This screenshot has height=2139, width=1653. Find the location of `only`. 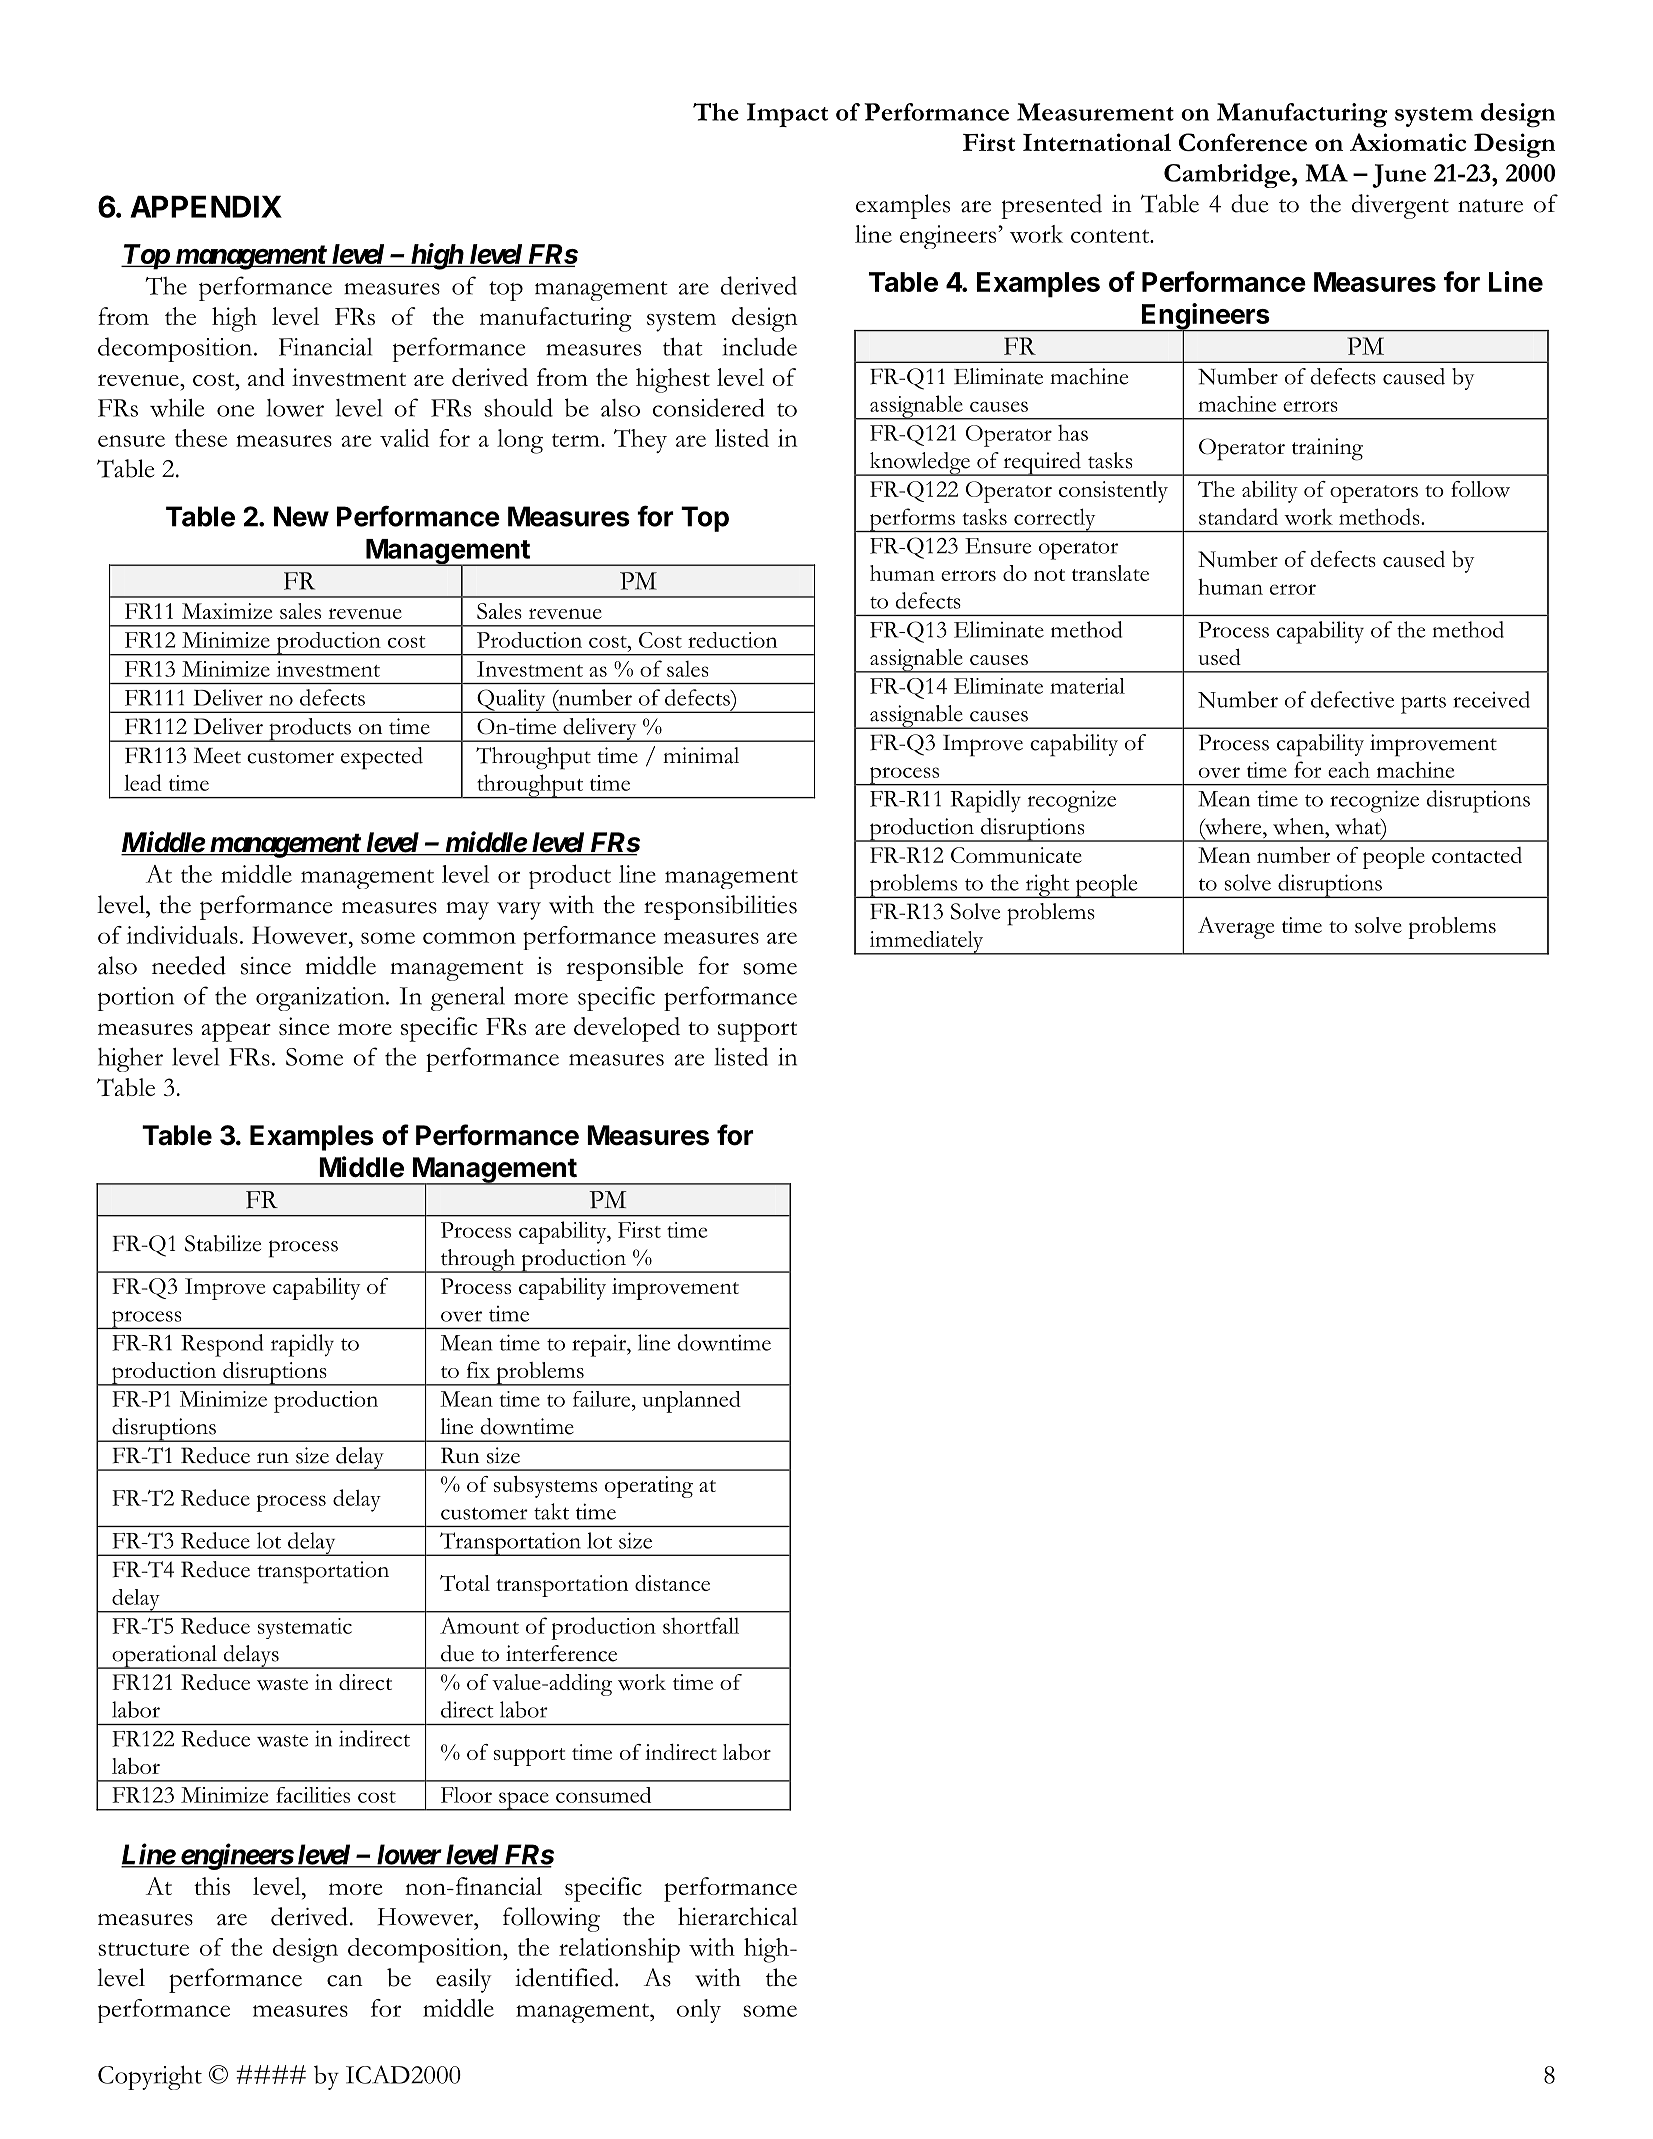

only is located at coordinates (699, 2011).
